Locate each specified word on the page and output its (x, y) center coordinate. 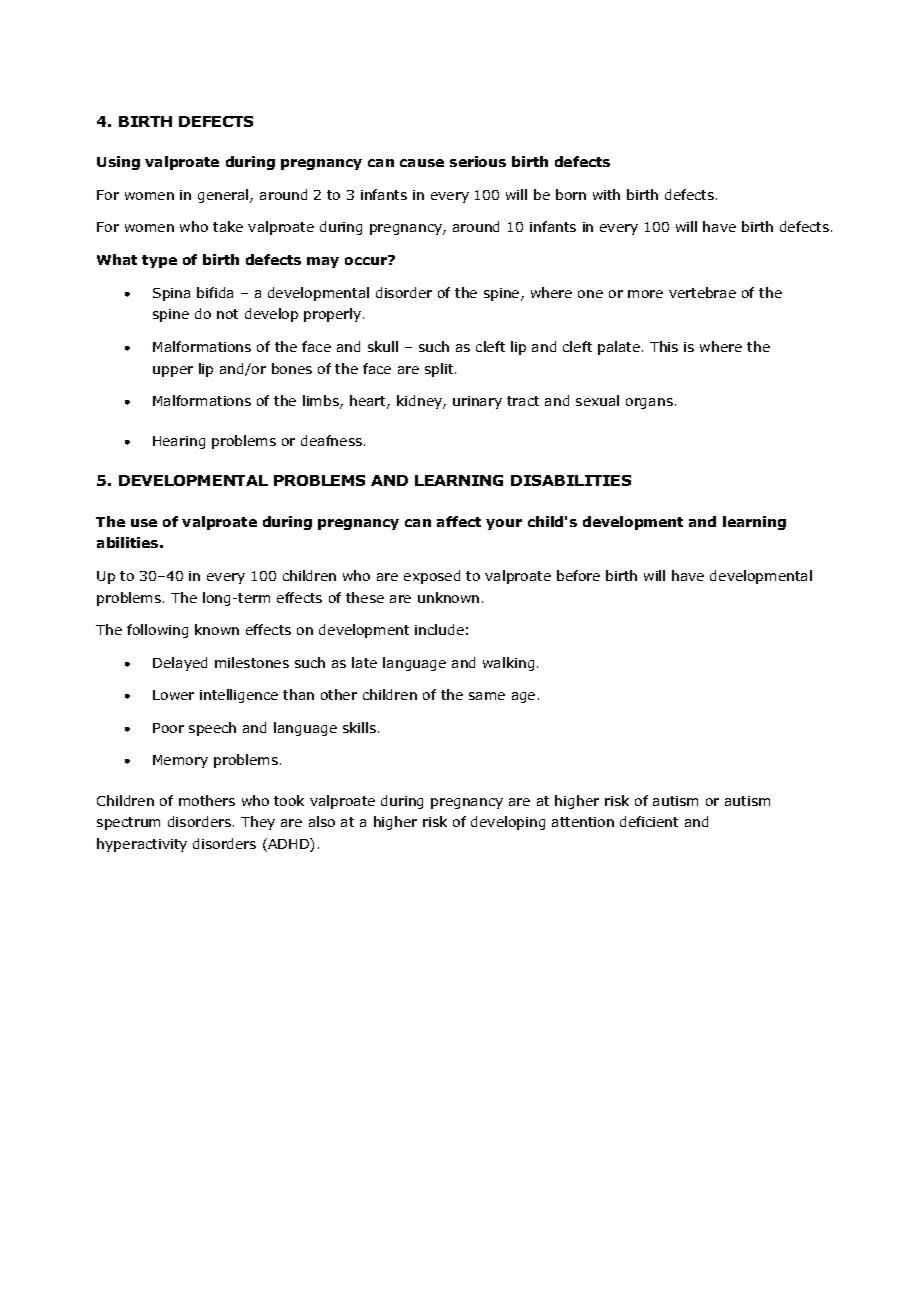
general (224, 196)
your (504, 524)
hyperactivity (142, 845)
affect (459, 521)
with (606, 194)
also (322, 821)
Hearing (179, 442)
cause (422, 163)
